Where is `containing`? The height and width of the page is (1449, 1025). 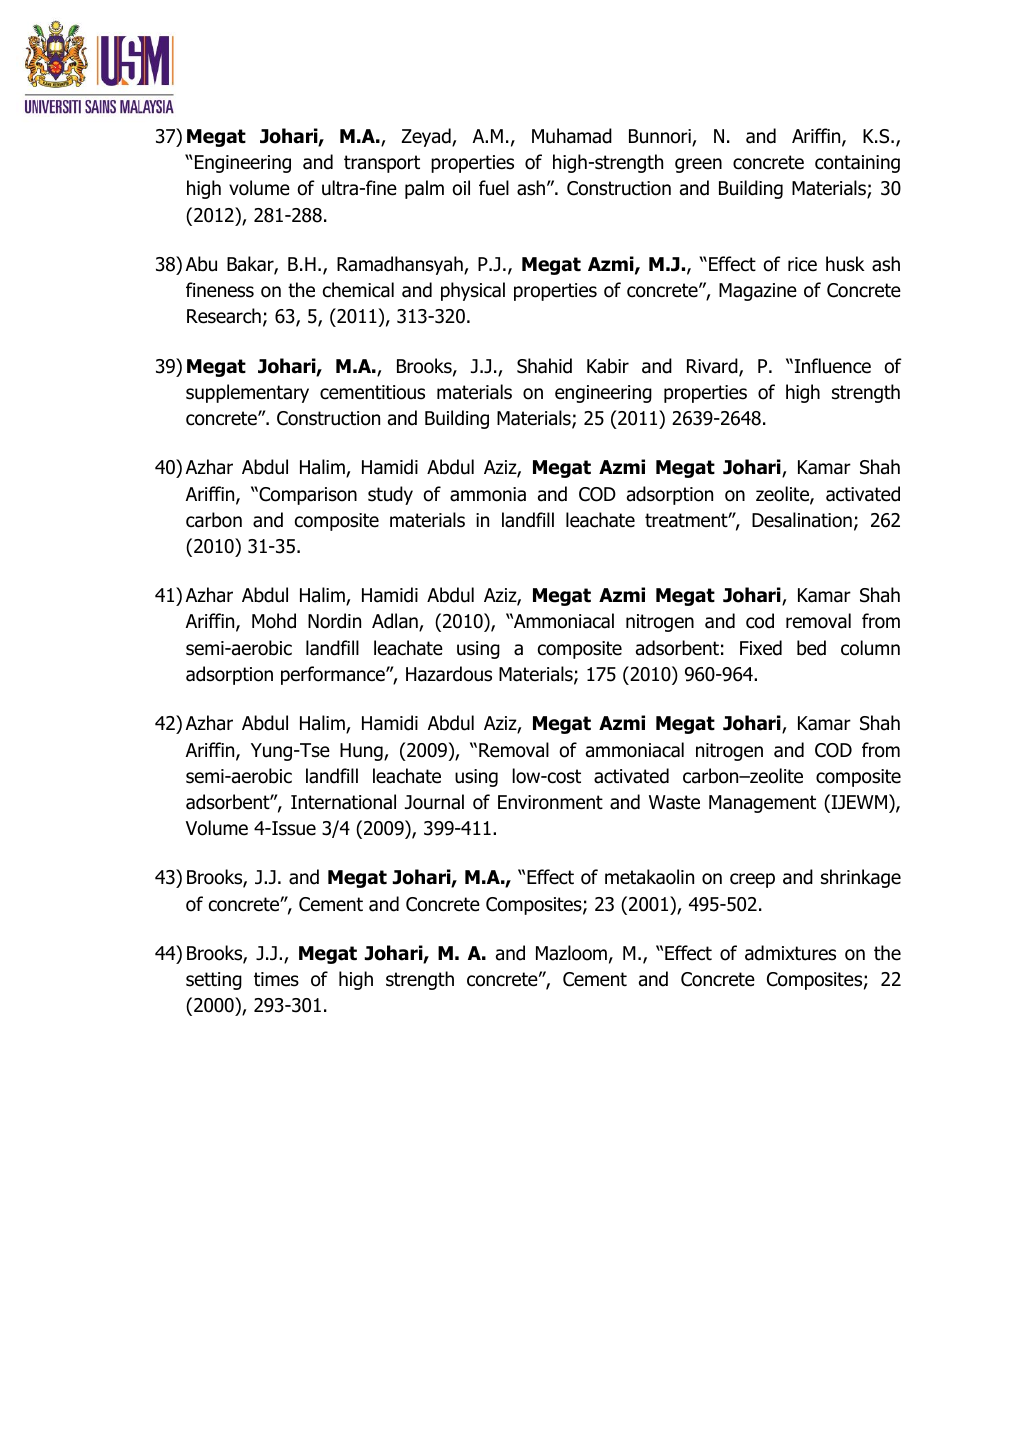
containing is located at coordinates (857, 164).
